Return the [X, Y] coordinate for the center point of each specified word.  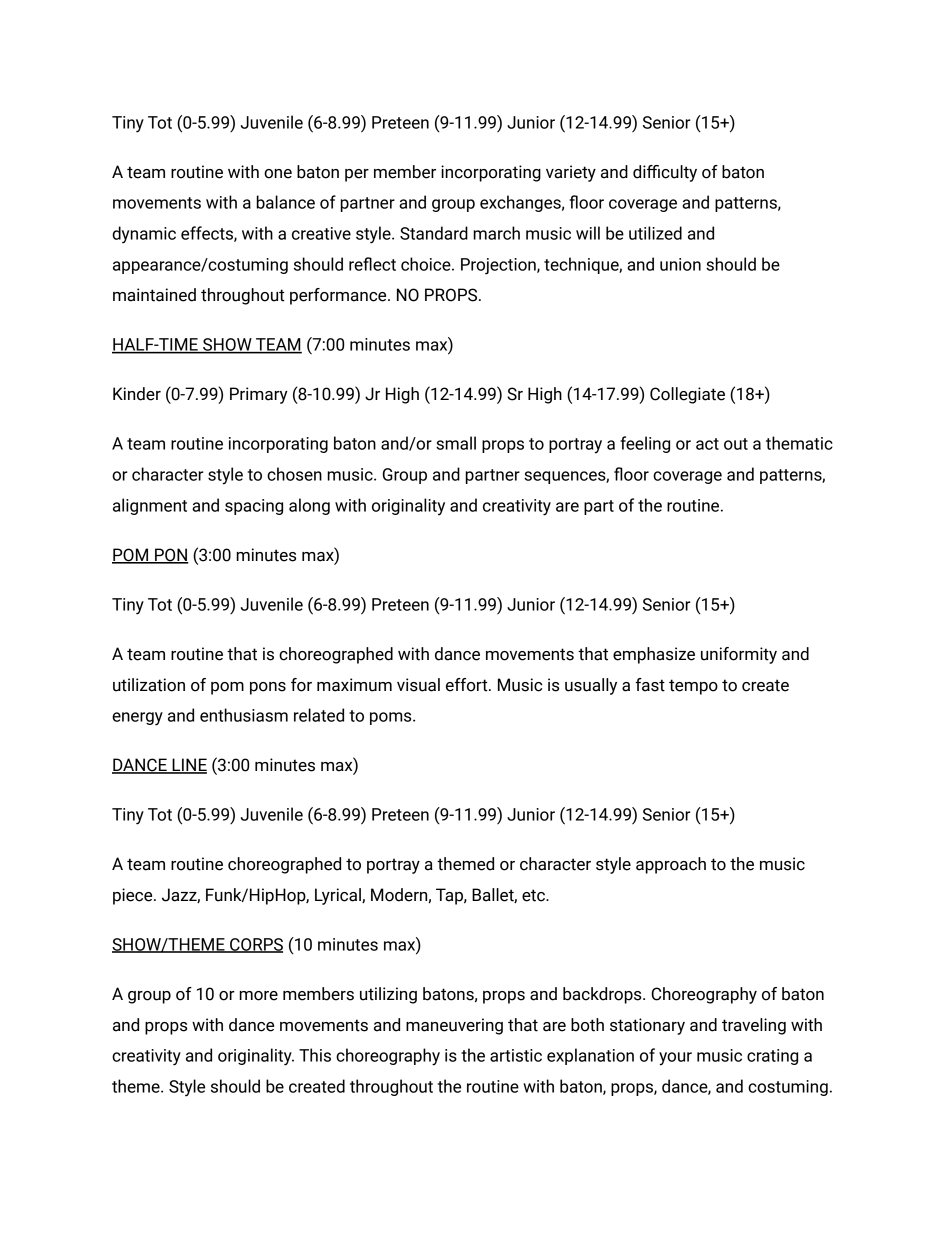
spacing [254, 507]
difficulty [665, 173]
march [497, 233]
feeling [645, 444]
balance [286, 202]
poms [392, 718]
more [259, 996]
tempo [693, 687]
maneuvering [454, 1026]
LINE [188, 766]
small [456, 443]
